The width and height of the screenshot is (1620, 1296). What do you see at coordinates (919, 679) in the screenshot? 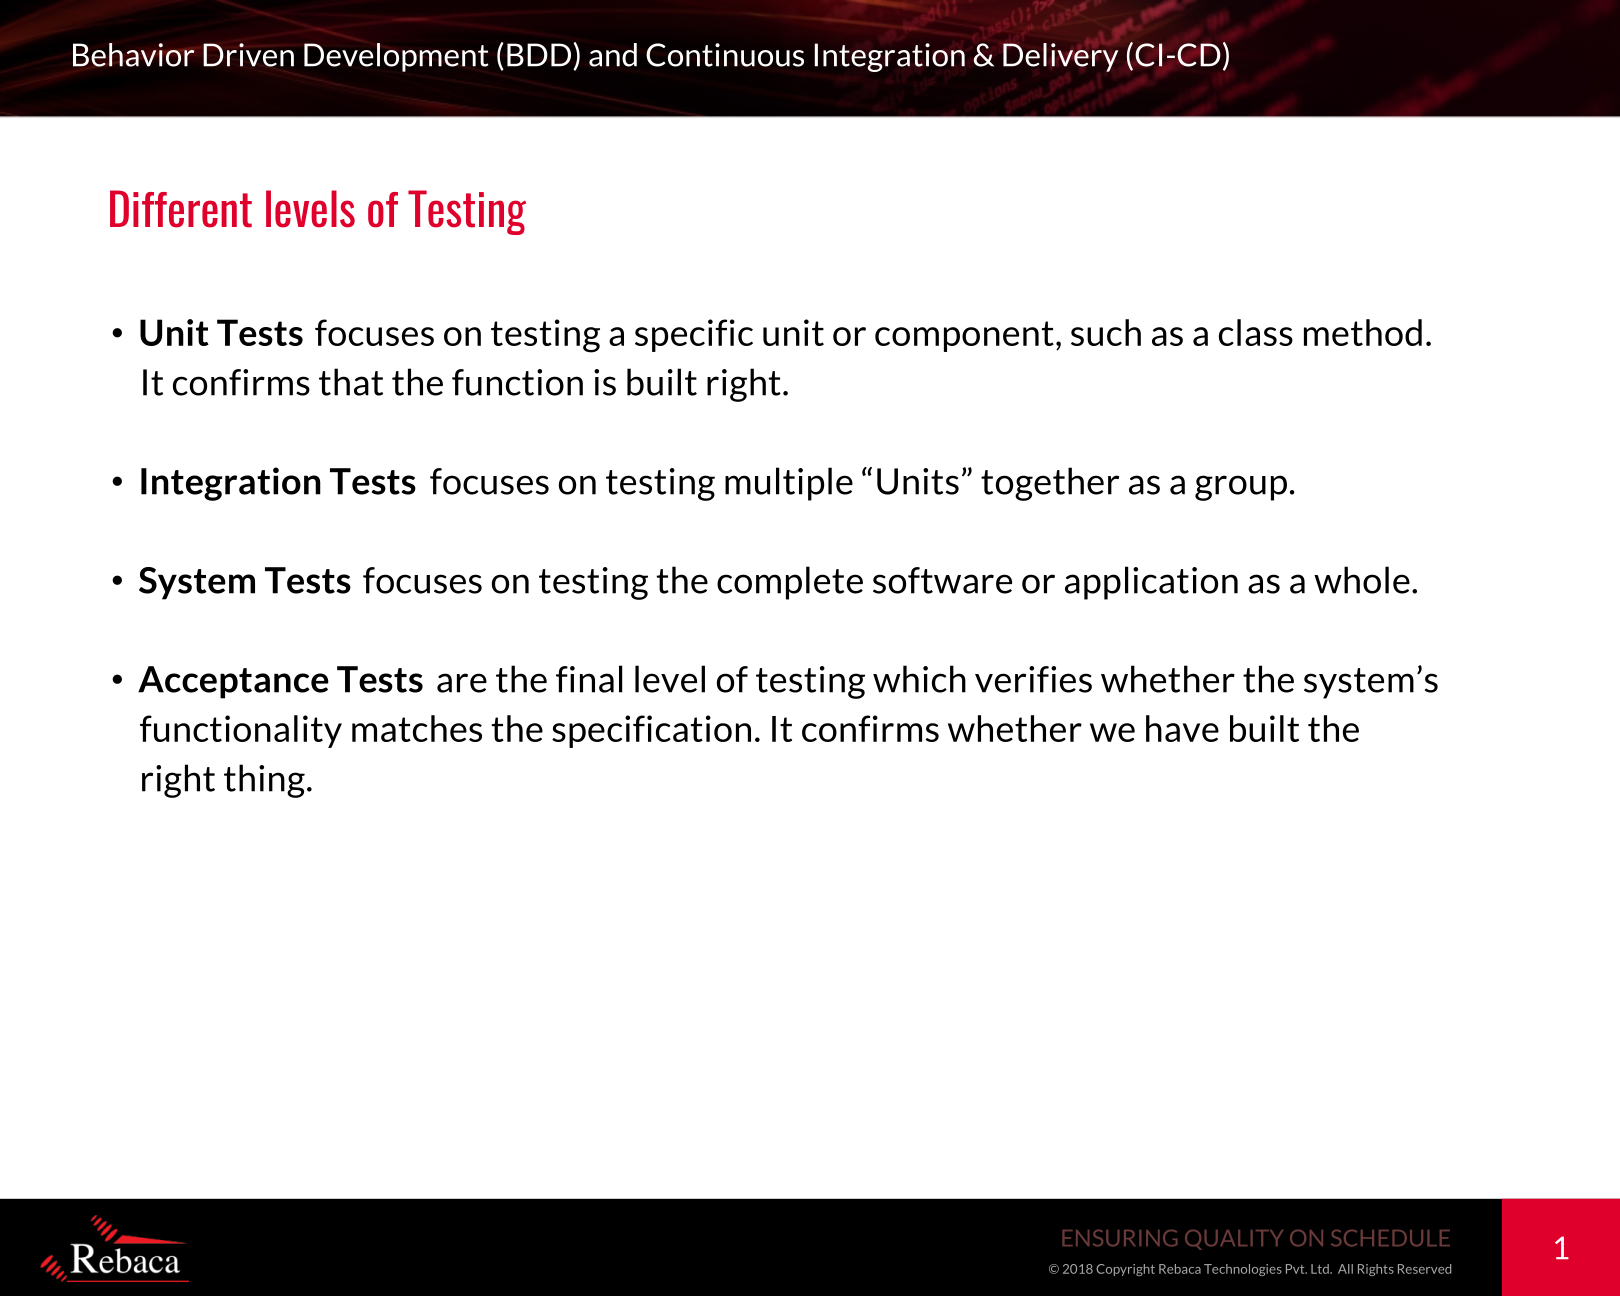
I see `which` at bounding box center [919, 679].
